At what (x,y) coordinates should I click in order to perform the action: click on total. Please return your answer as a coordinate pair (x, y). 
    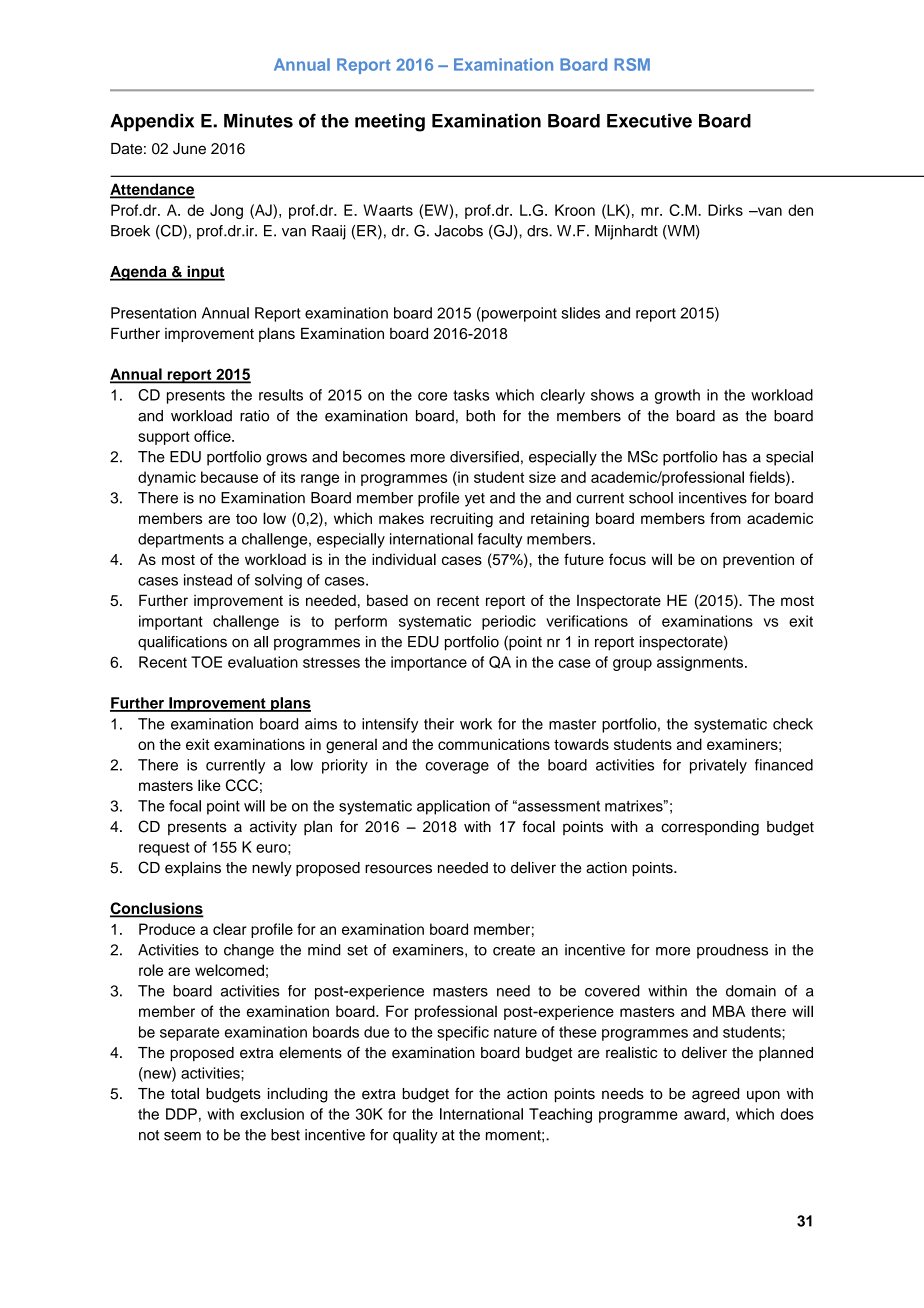
    Looking at the image, I should click on (185, 1093).
